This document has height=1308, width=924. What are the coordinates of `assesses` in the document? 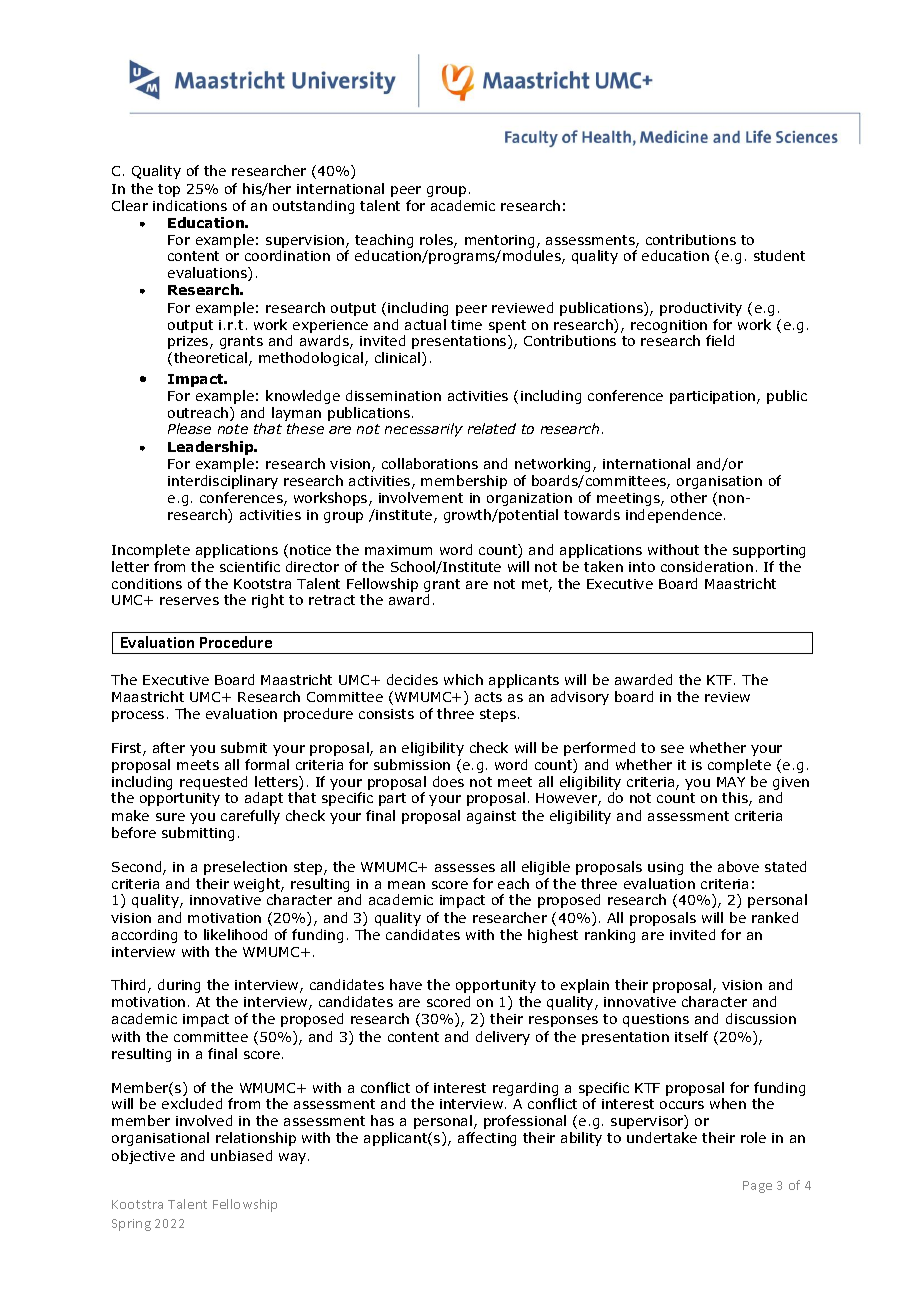 It's located at (465, 868).
